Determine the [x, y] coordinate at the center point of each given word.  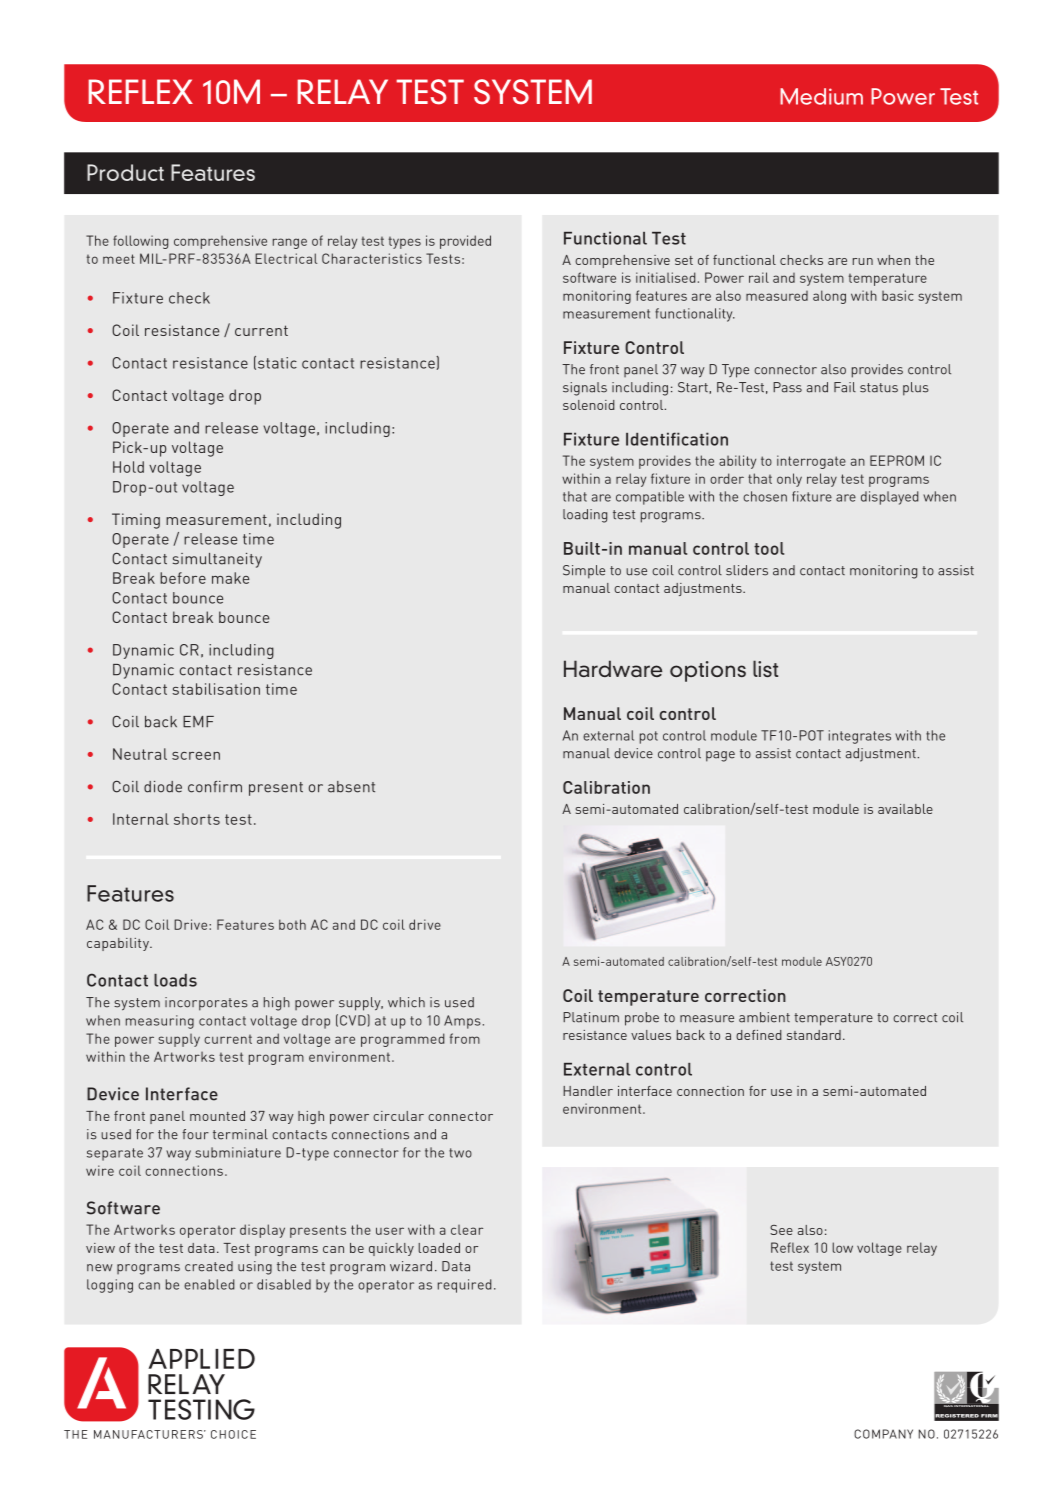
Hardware [613, 668]
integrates [860, 737]
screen [196, 756]
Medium [821, 96]
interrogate [811, 462]
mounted [217, 1116]
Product [125, 172]
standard [814, 1035]
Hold [128, 467]
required [465, 1286]
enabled [209, 1284]
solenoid [589, 405]
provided [465, 242]
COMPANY [883, 1434]
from [465, 1038]
